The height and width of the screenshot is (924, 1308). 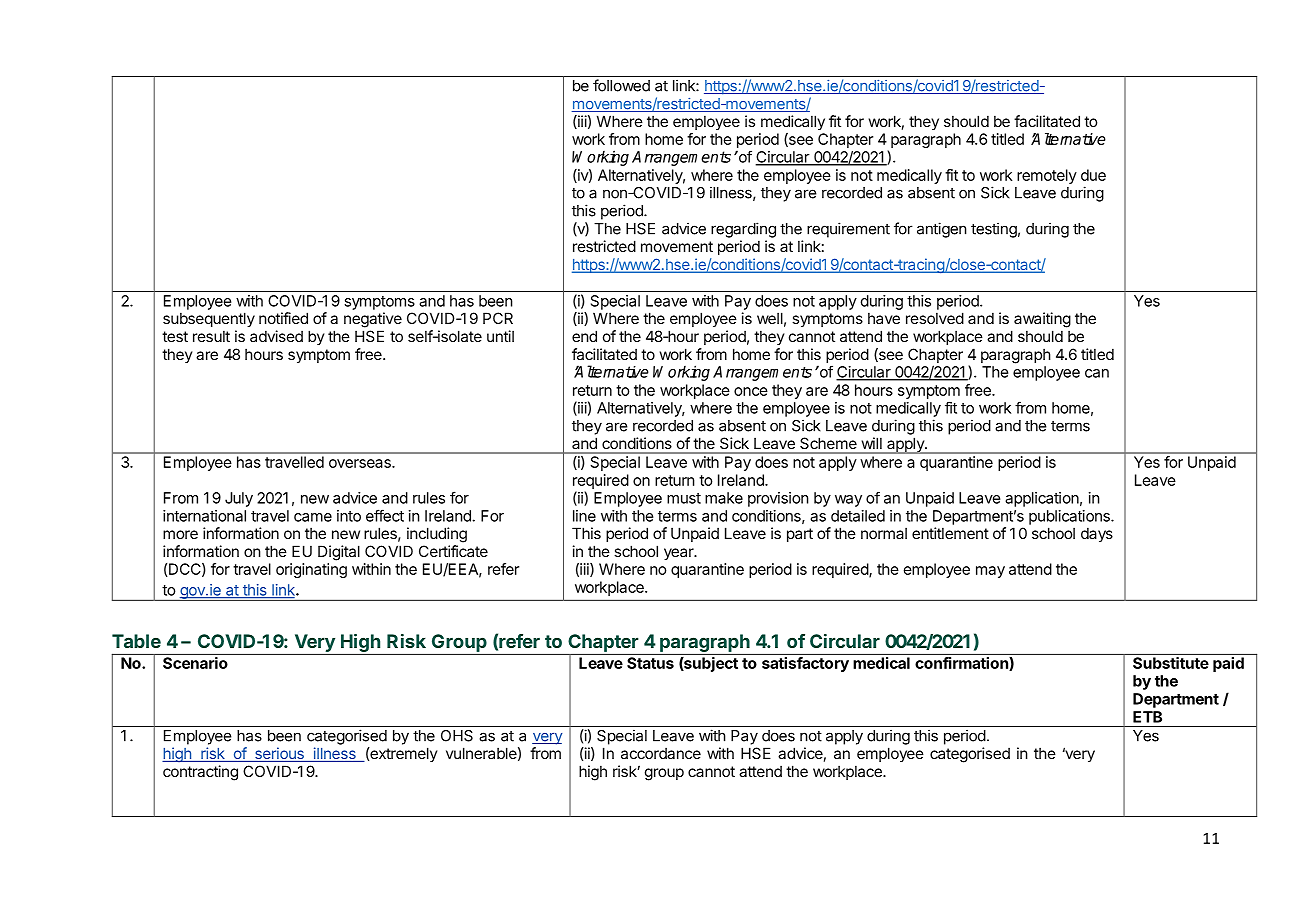 I want to click on will, so click(x=872, y=443).
